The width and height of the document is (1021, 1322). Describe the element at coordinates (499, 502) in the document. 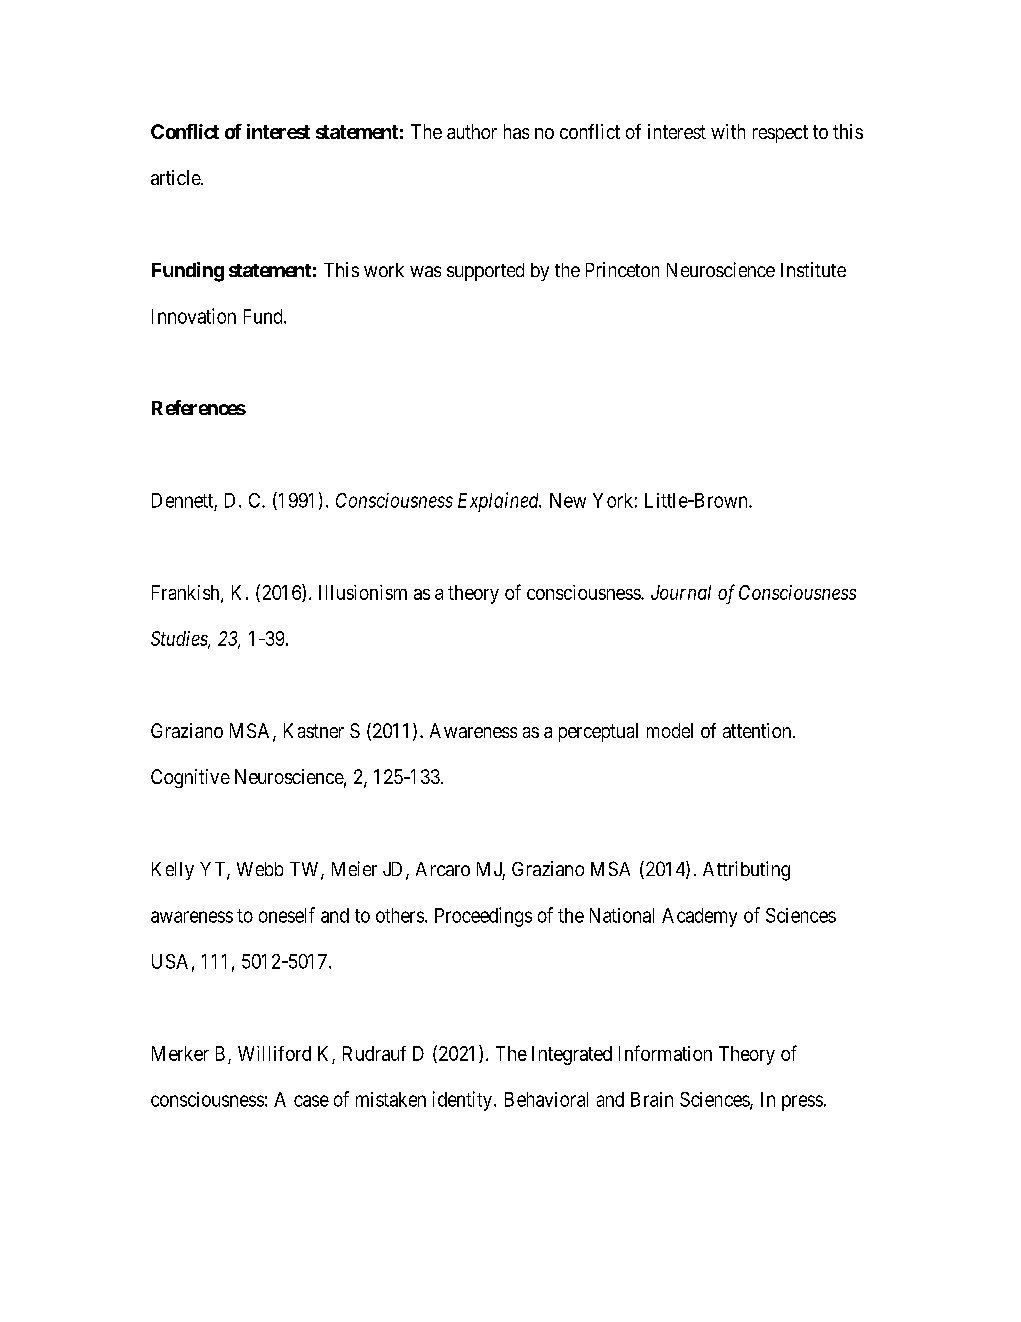

I see `Explained` at that location.
